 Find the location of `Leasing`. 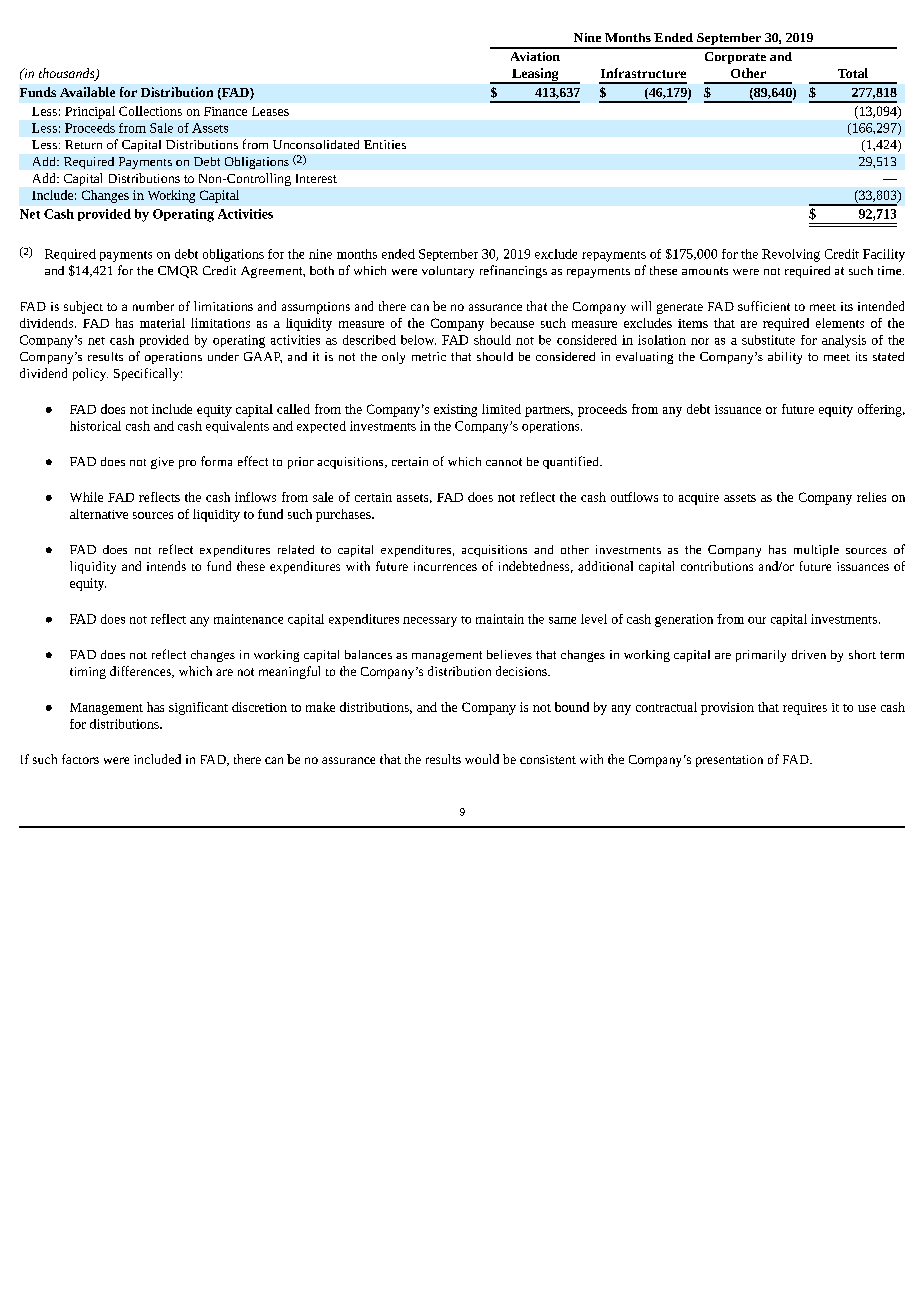

Leasing is located at coordinates (535, 76).
